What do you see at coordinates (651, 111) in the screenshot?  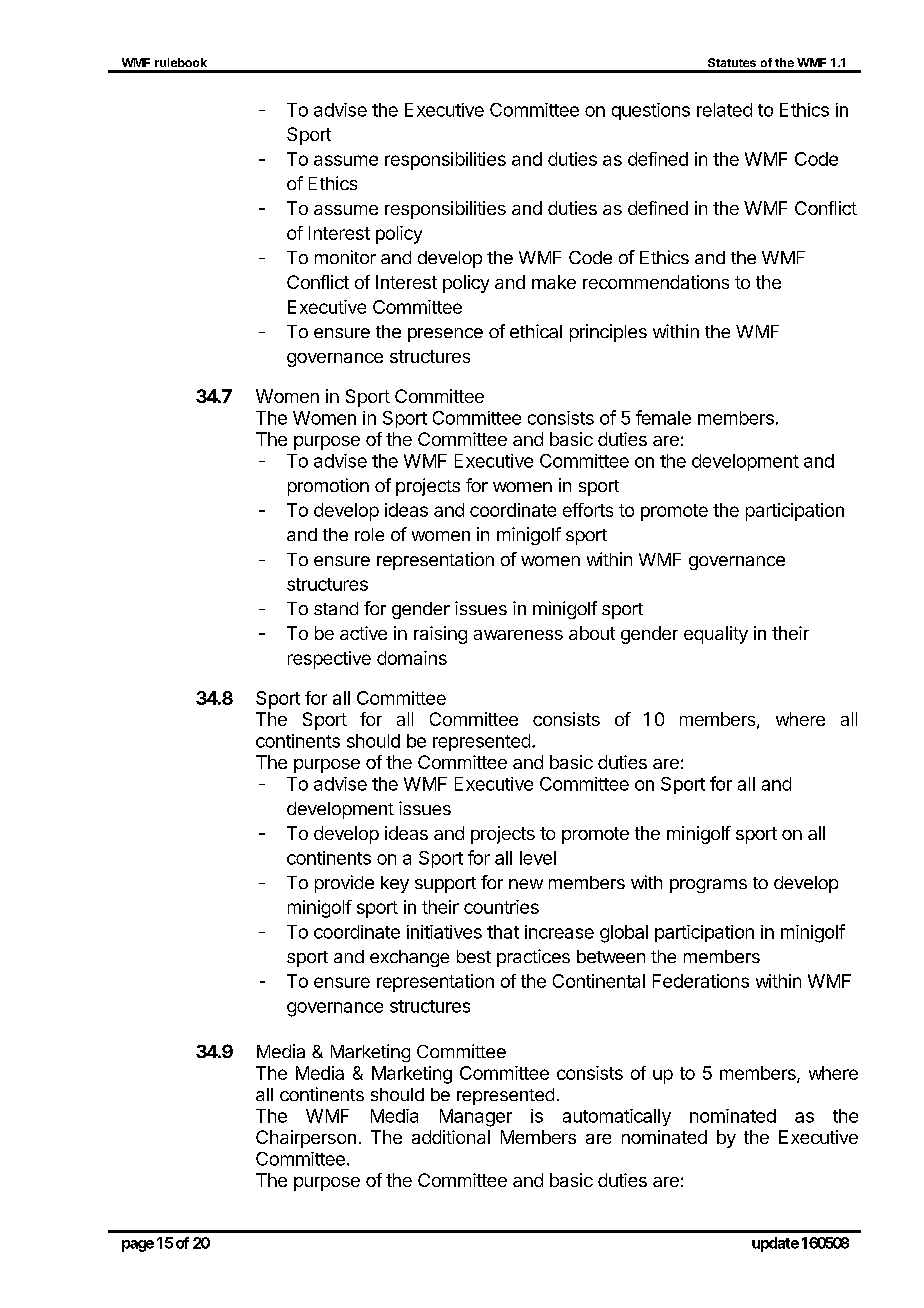 I see `questions` at bounding box center [651, 111].
